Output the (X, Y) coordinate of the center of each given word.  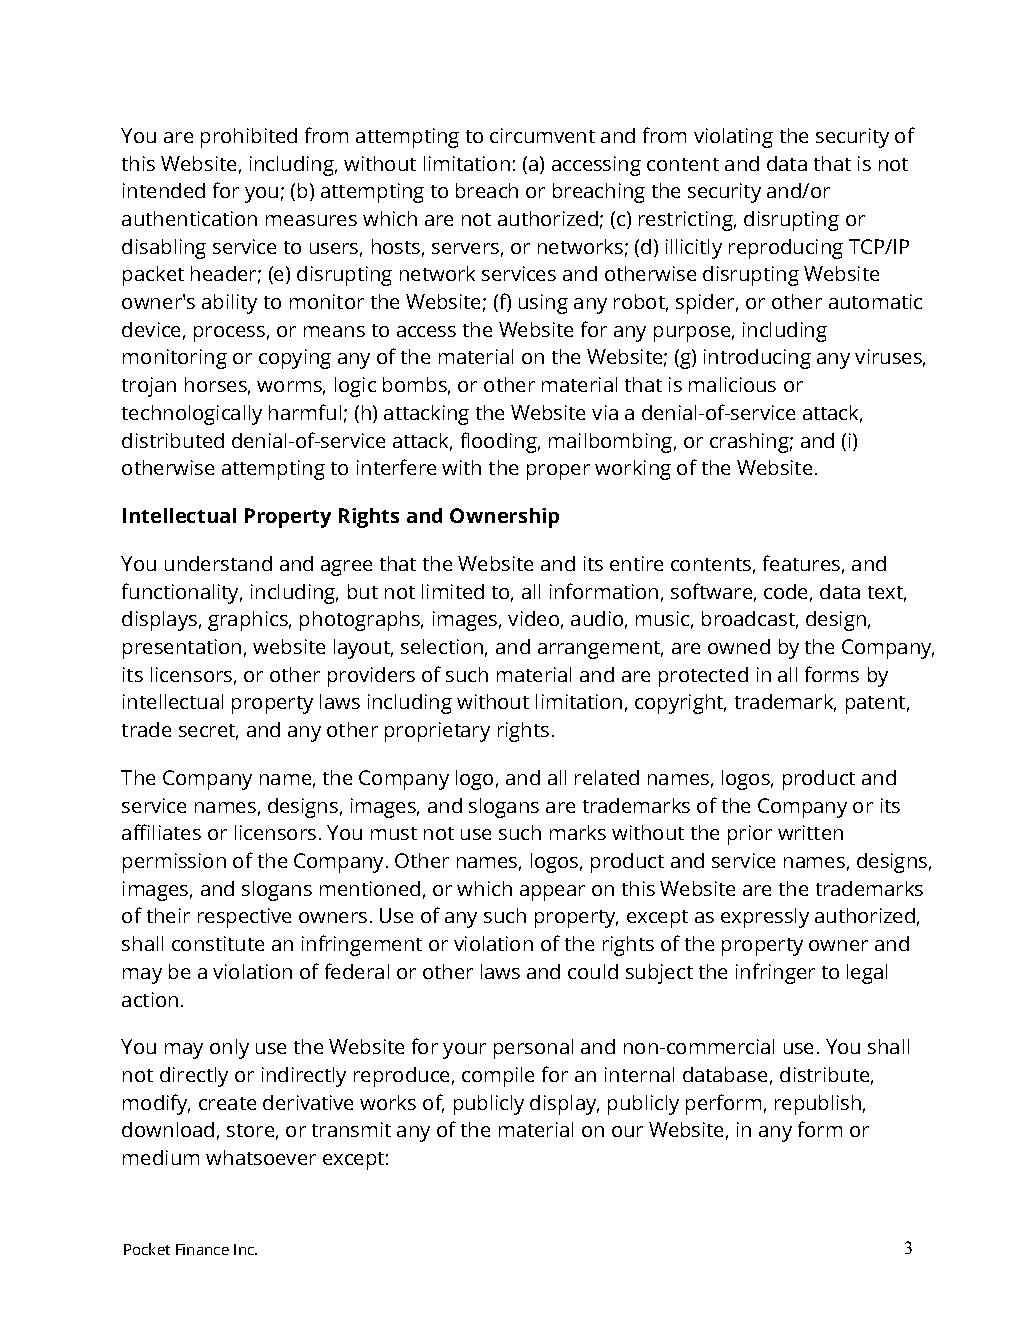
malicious (732, 384)
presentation (182, 649)
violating (733, 138)
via (605, 412)
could (593, 971)
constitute (218, 943)
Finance (202, 1249)
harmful (305, 412)
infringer (775, 973)
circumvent (542, 135)
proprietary (437, 732)
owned (739, 646)
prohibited (249, 138)
